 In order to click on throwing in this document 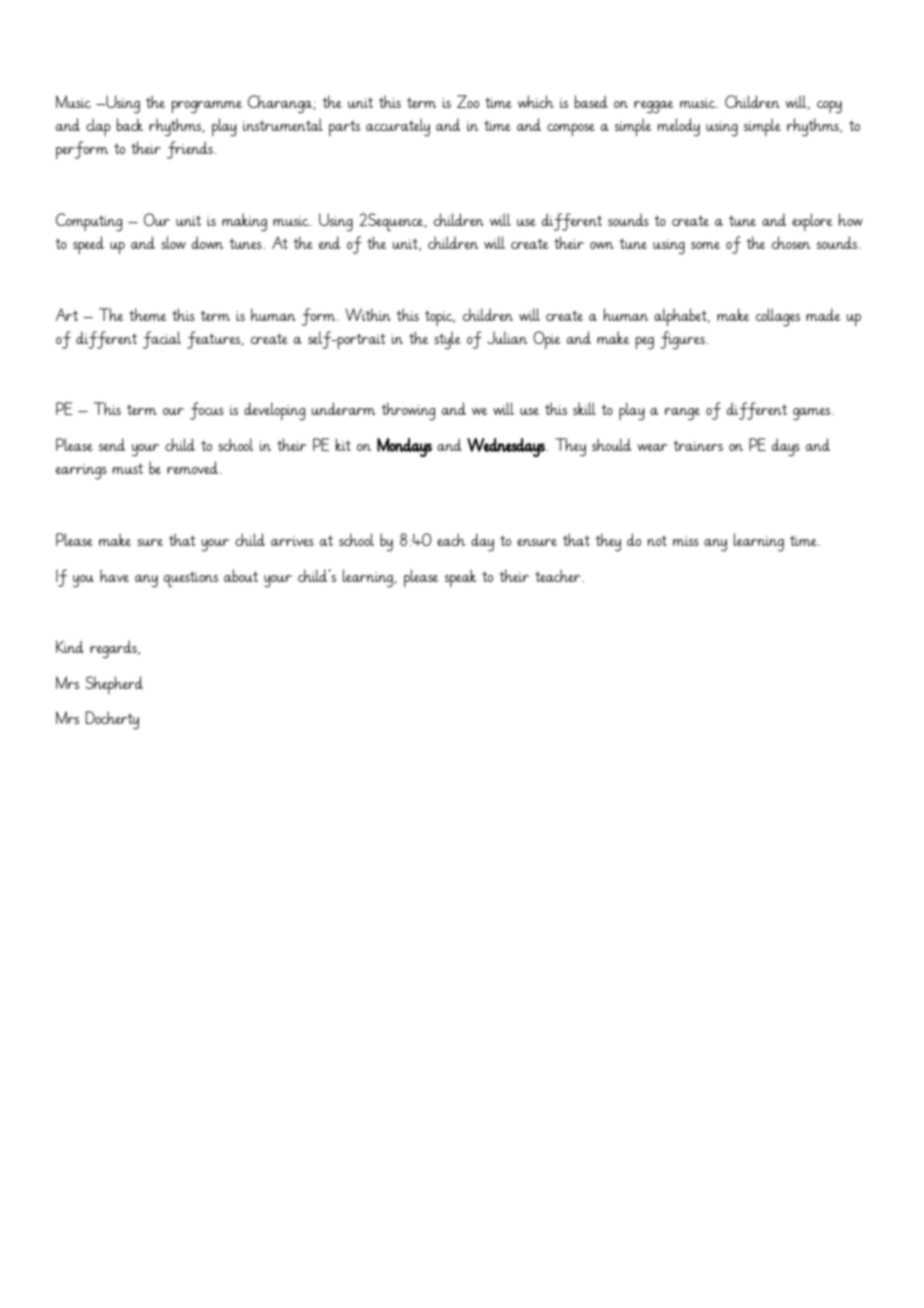, I will do `click(408, 411)`.
